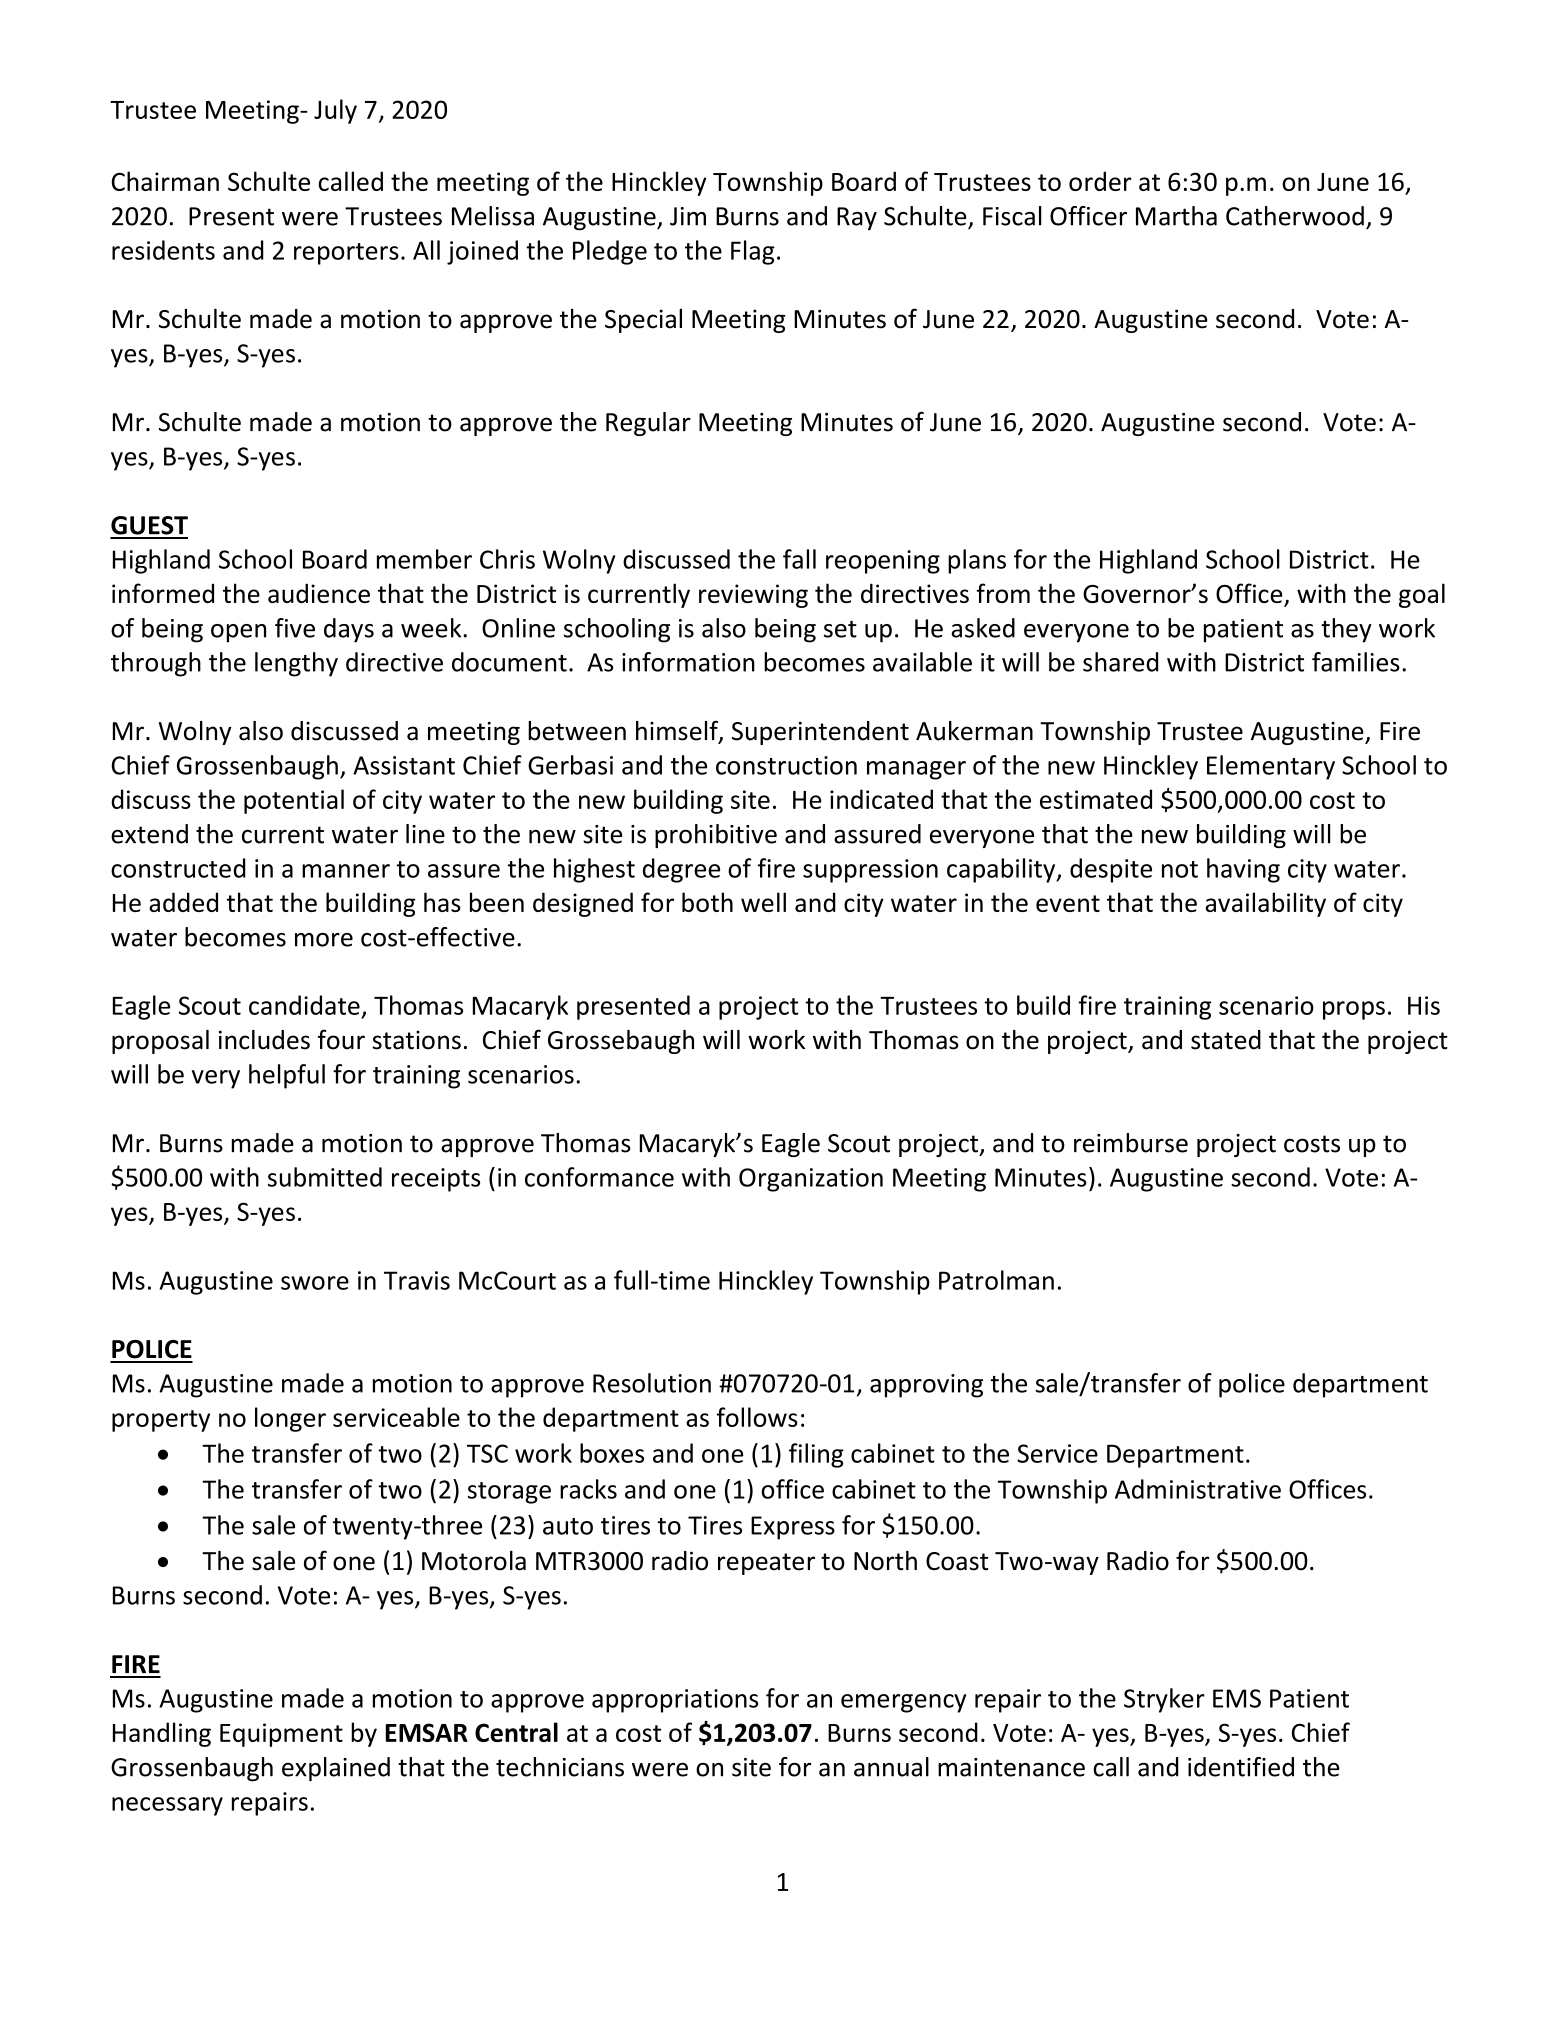 The height and width of the screenshot is (2025, 1565). Describe the element at coordinates (346, 254) in the screenshot. I see `reporters` at that location.
